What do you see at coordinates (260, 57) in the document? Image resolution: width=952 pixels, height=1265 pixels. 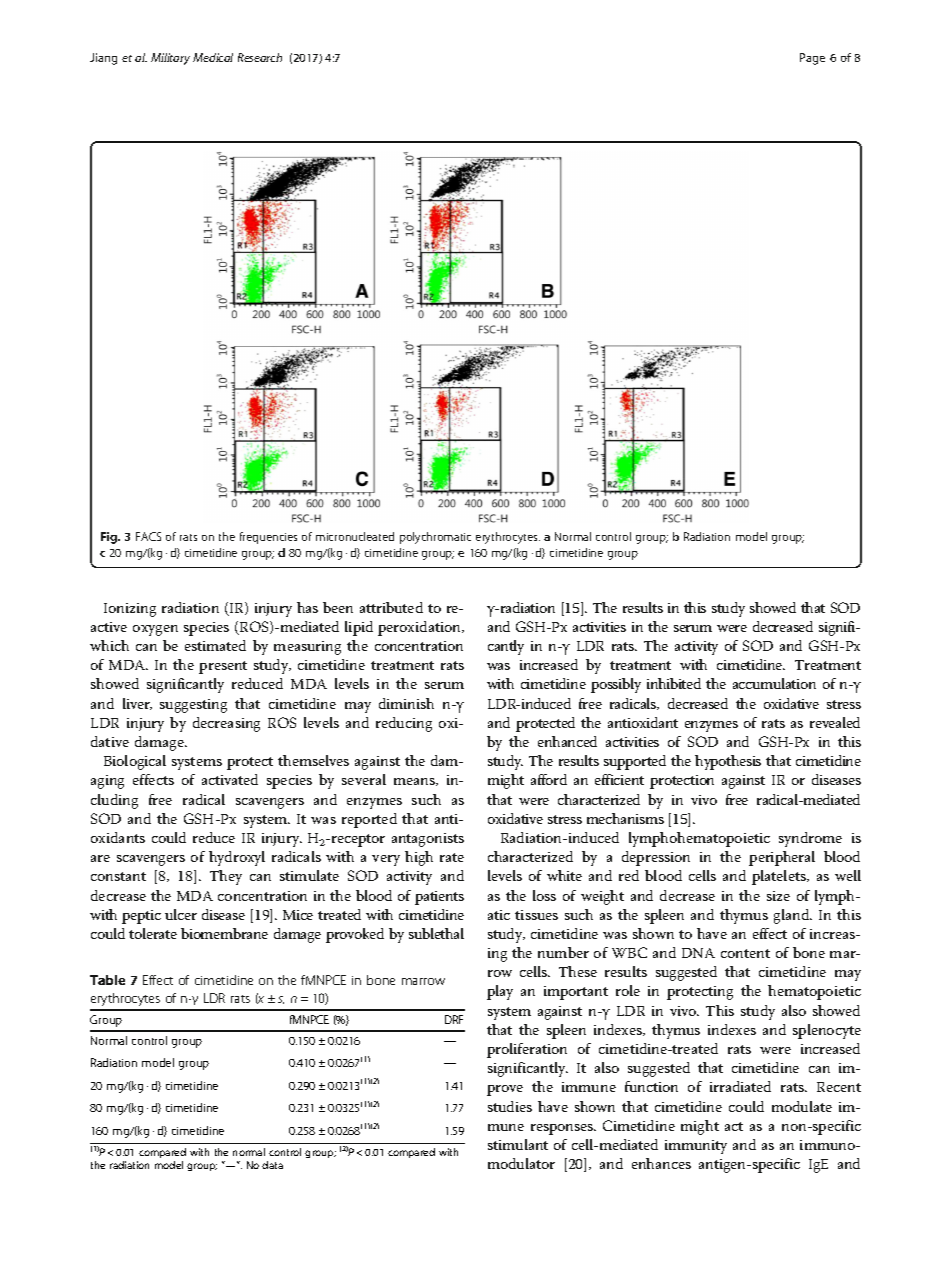 I see `Research` at bounding box center [260, 57].
